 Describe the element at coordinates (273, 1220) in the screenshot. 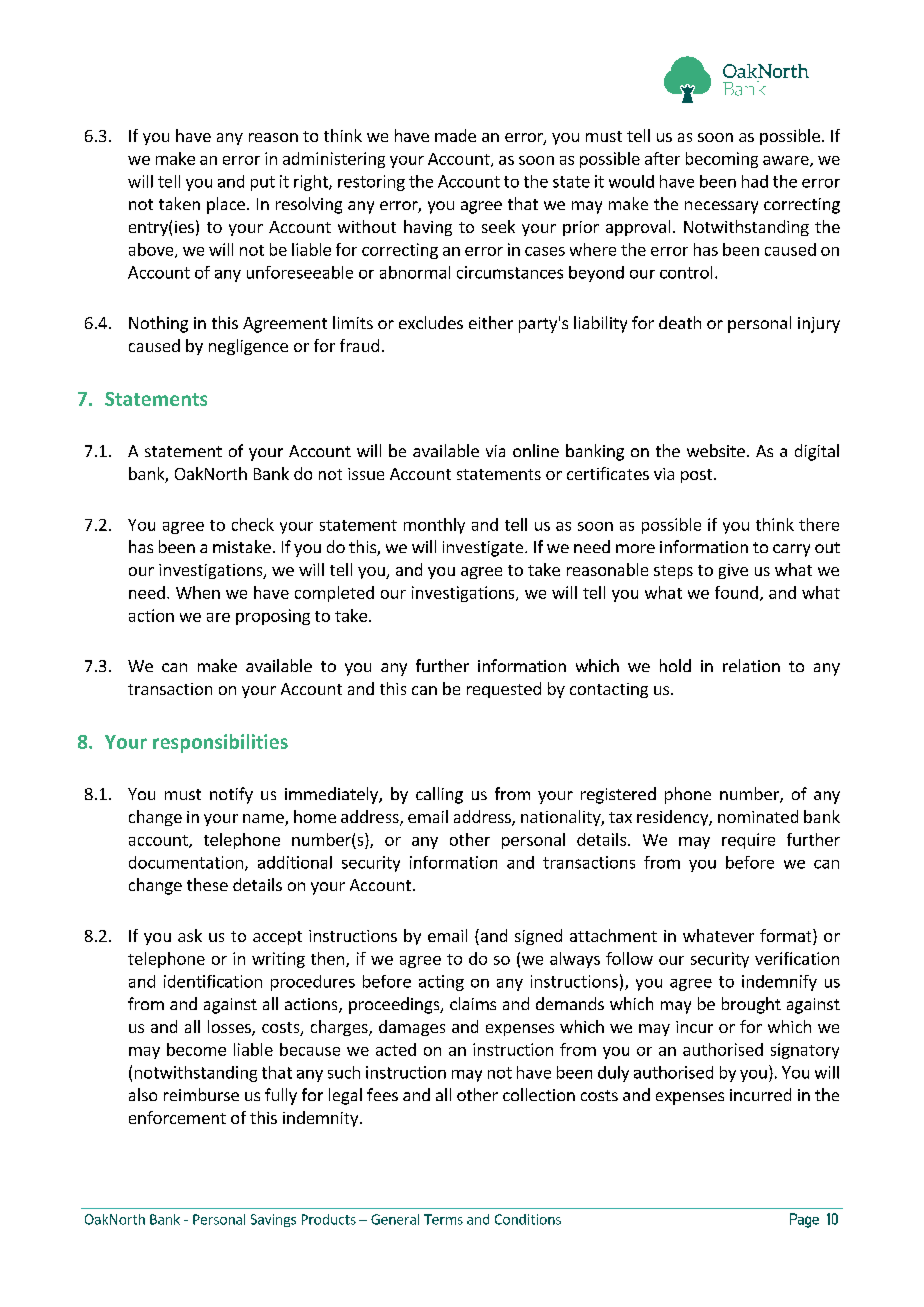

I see `Savings` at that location.
